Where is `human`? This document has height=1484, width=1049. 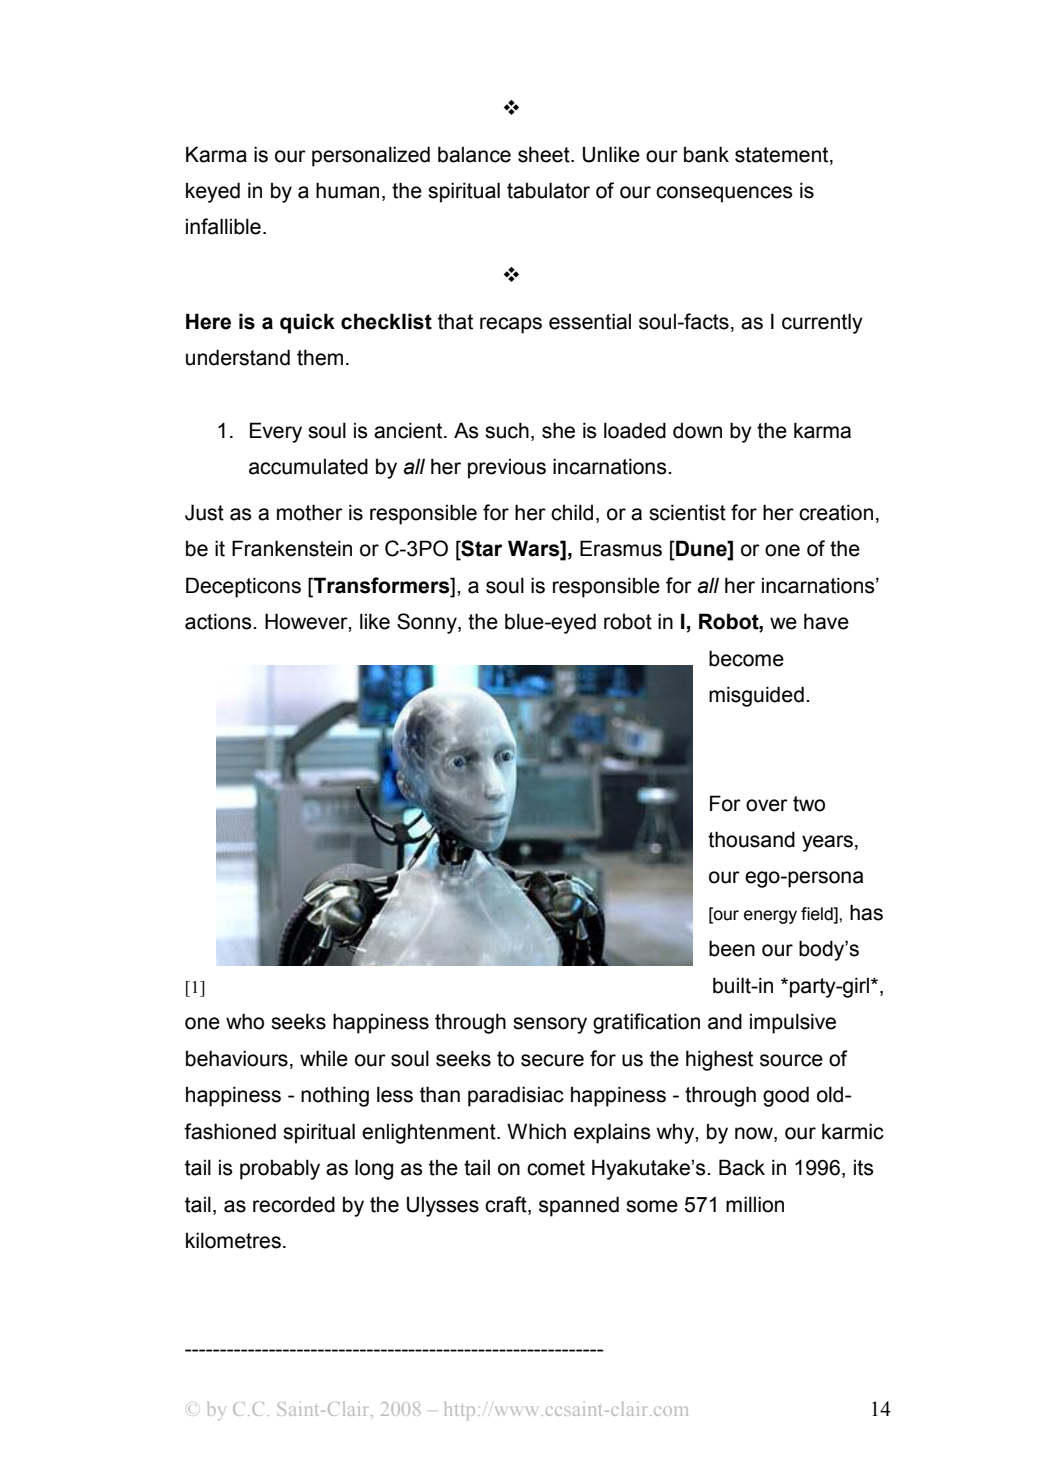
human is located at coordinates (347, 190).
